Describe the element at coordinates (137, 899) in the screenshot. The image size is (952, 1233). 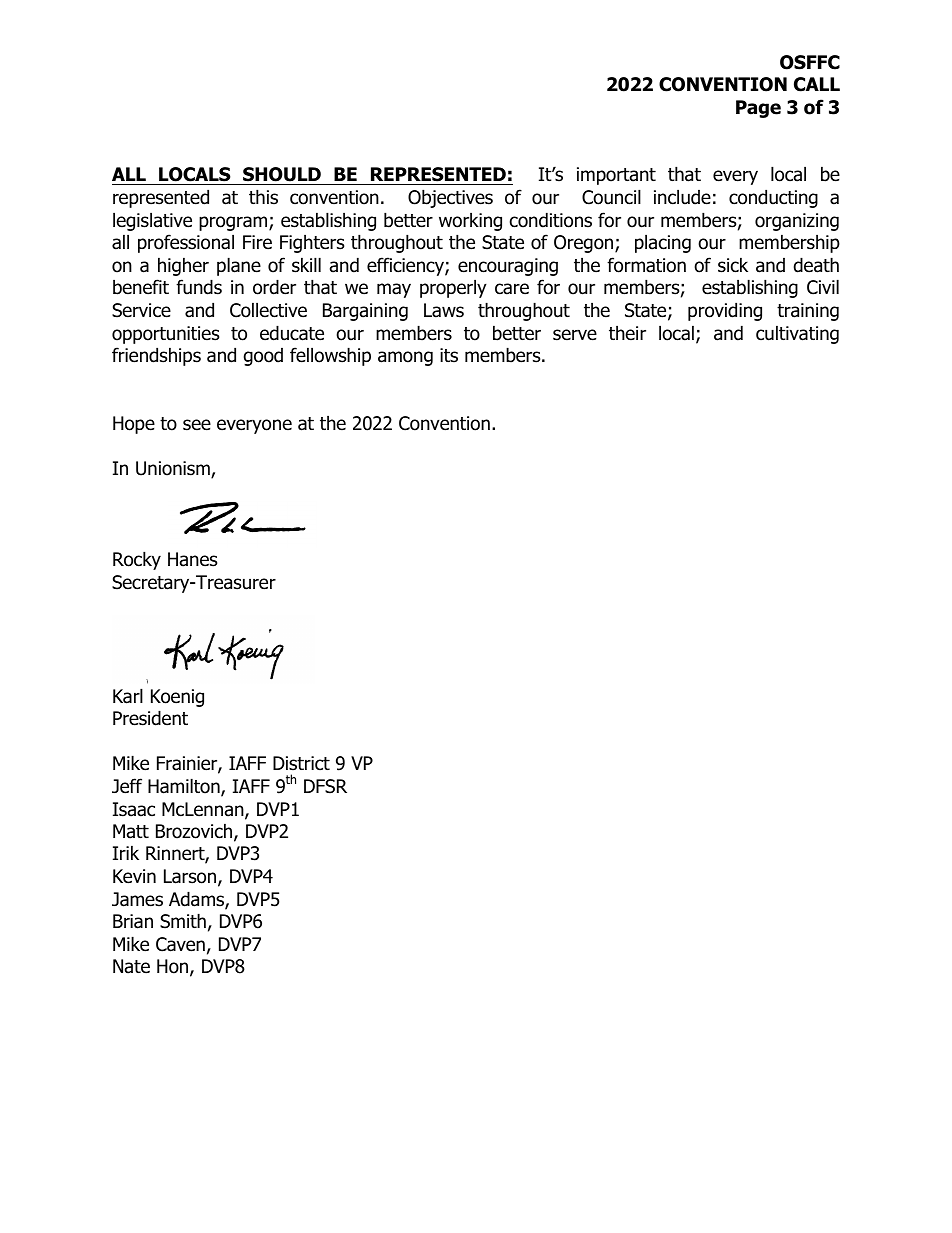
I see `James` at that location.
